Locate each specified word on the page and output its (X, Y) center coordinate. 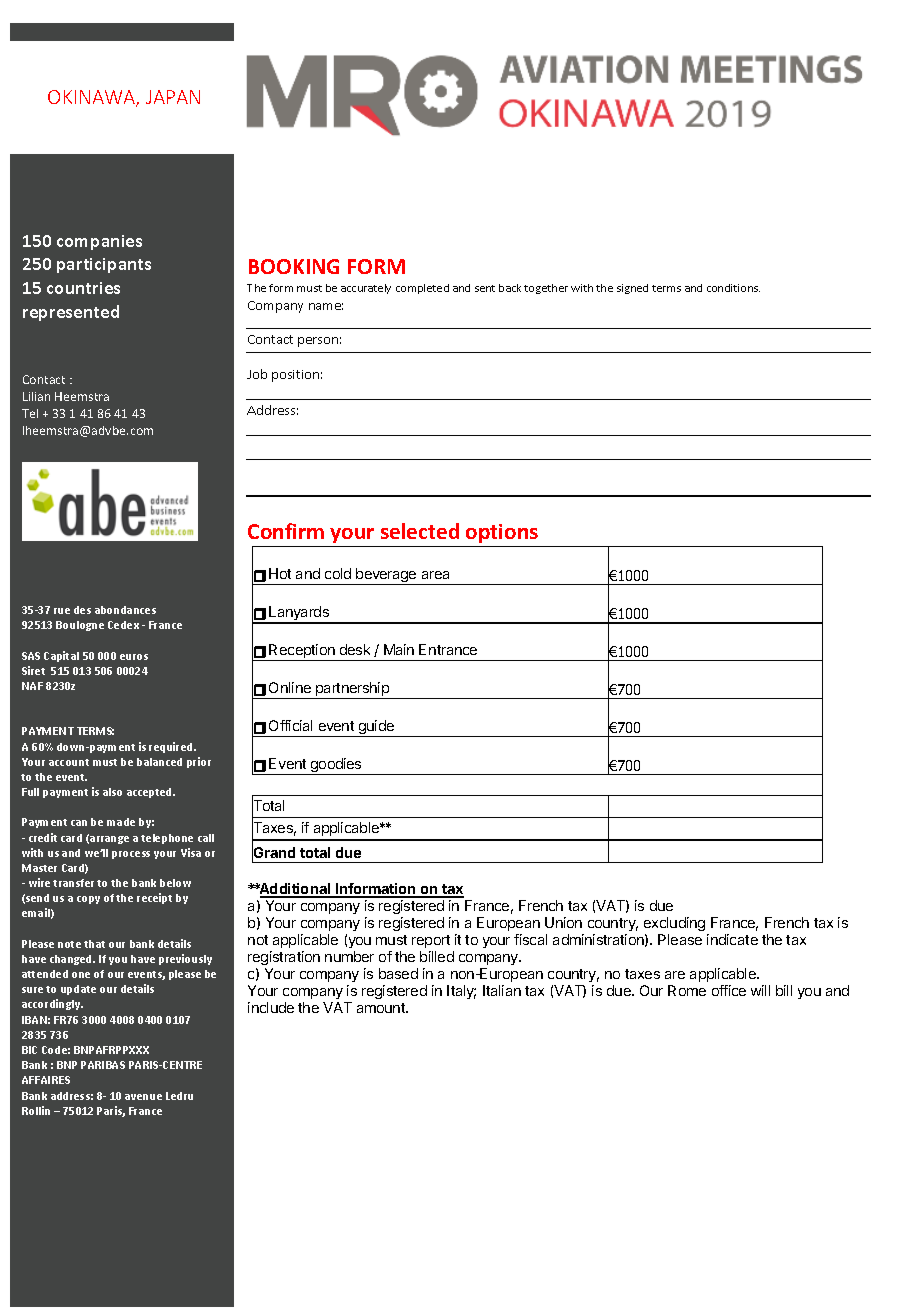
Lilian (36, 396)
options (502, 535)
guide (376, 728)
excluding (674, 924)
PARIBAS (103, 1065)
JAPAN (173, 97)
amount (382, 1008)
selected (420, 531)
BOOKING (294, 266)
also (112, 792)
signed (632, 289)
